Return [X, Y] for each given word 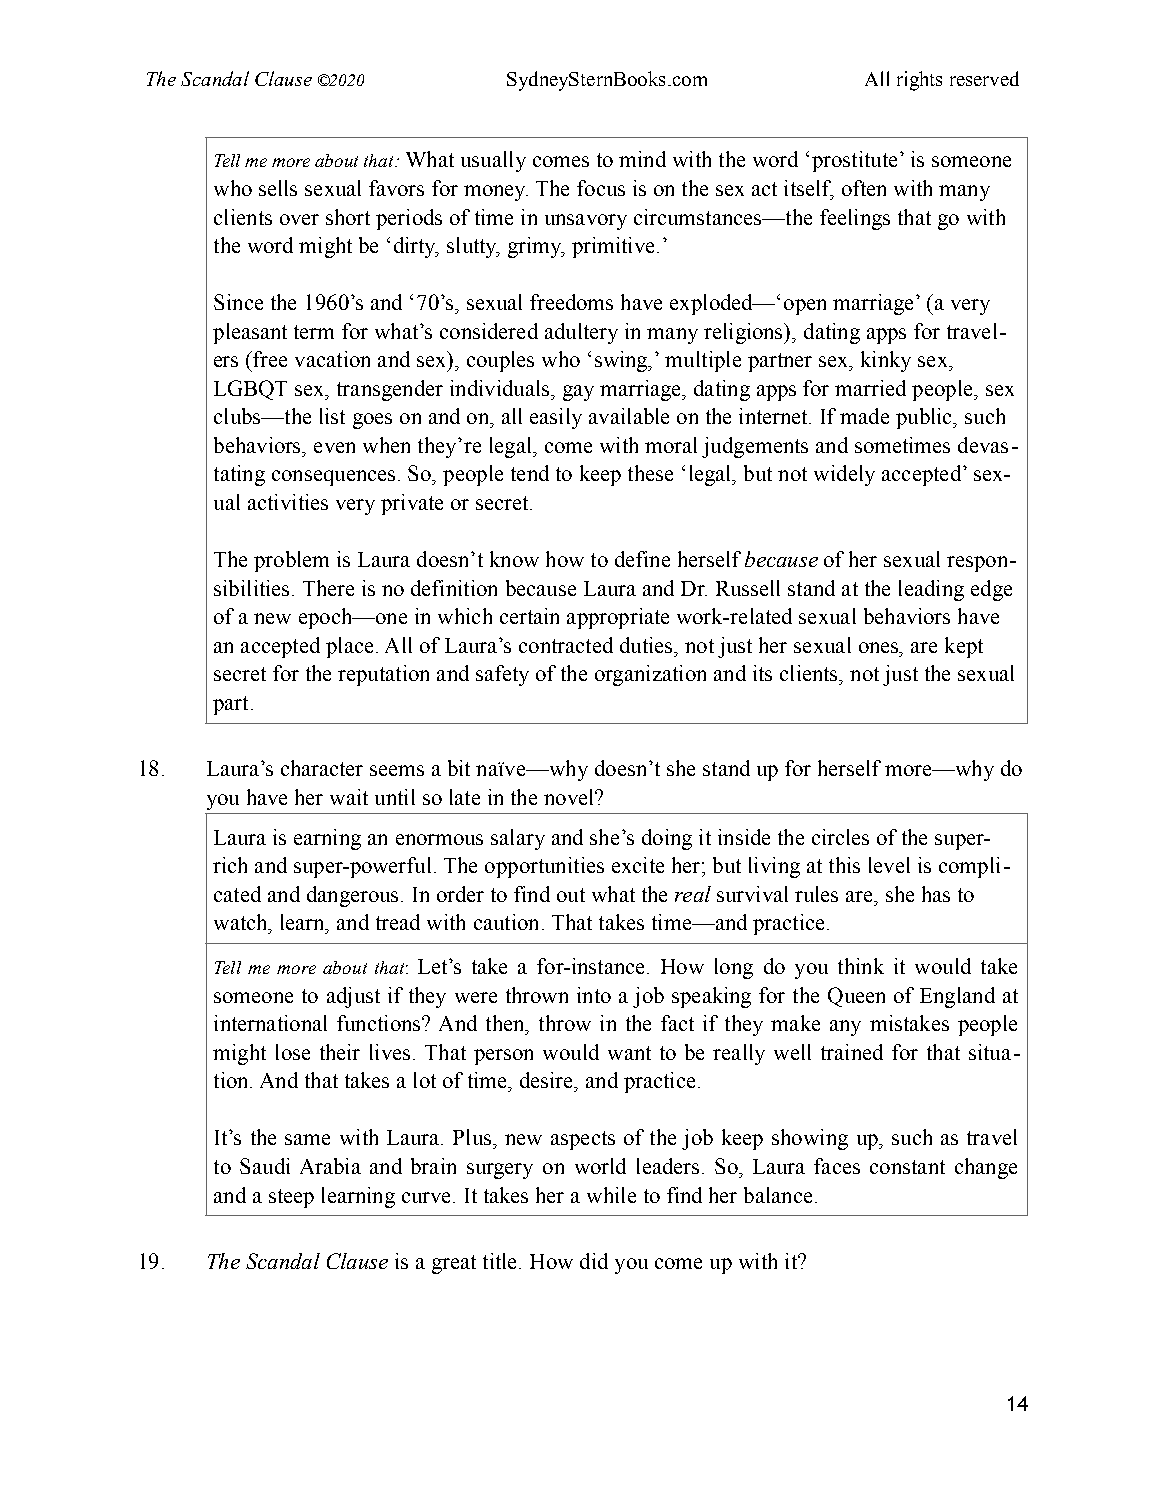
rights [919, 81]
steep [291, 1198]
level [889, 865]
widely [844, 475]
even [334, 447]
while [611, 1195]
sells [278, 188]
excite [638, 865]
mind [642, 159]
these [650, 473]
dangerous [352, 896]
